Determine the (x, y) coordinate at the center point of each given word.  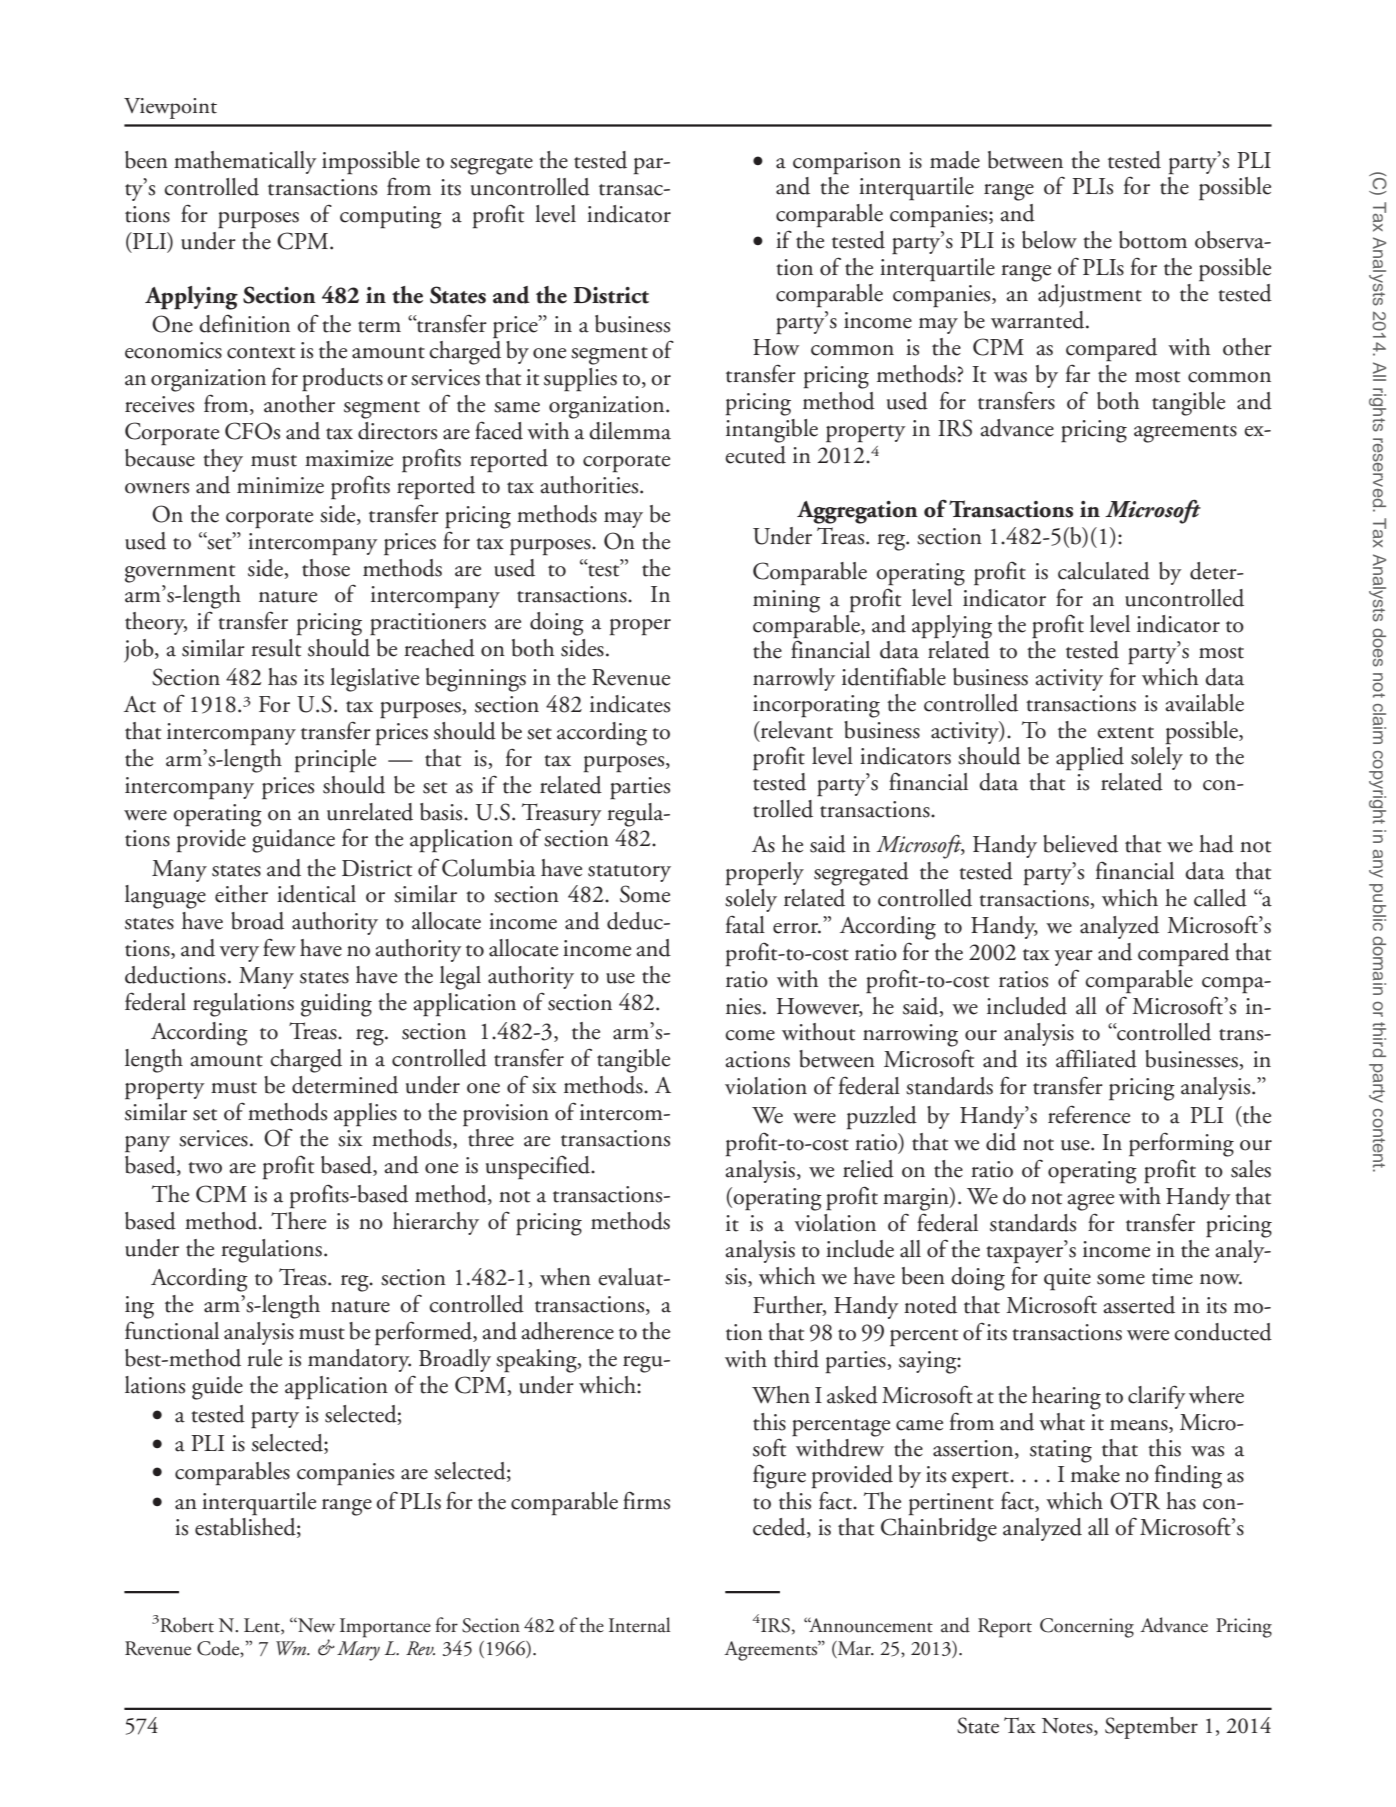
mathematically (245, 162)
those (326, 568)
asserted (1139, 1305)
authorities (591, 485)
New (315, 1625)
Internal (639, 1625)
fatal (745, 924)
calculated (1104, 571)
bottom (1153, 240)
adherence (568, 1331)
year (1074, 958)
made (955, 160)
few (279, 948)
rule (264, 1358)
